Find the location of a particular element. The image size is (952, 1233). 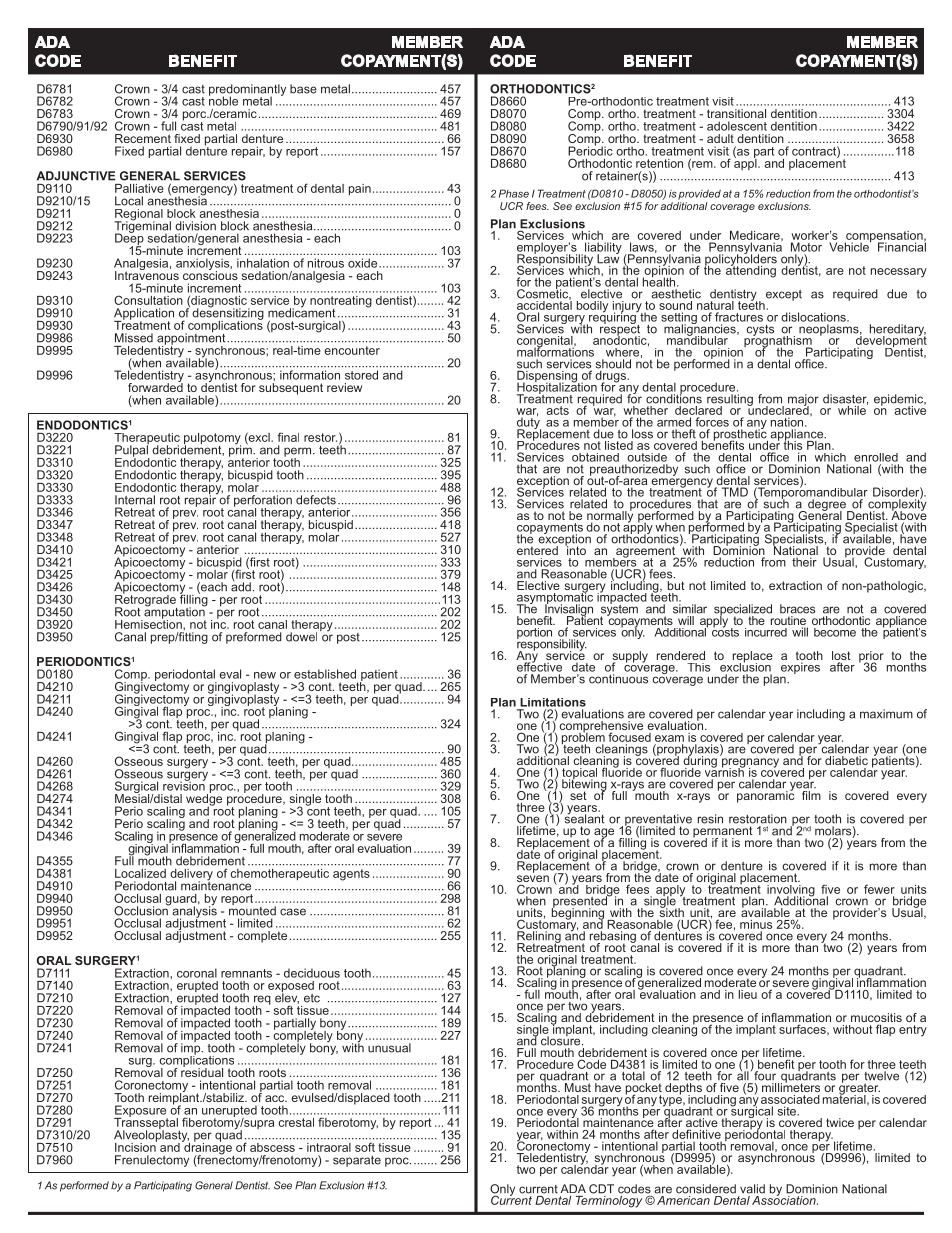

Phase is located at coordinates (514, 193).
